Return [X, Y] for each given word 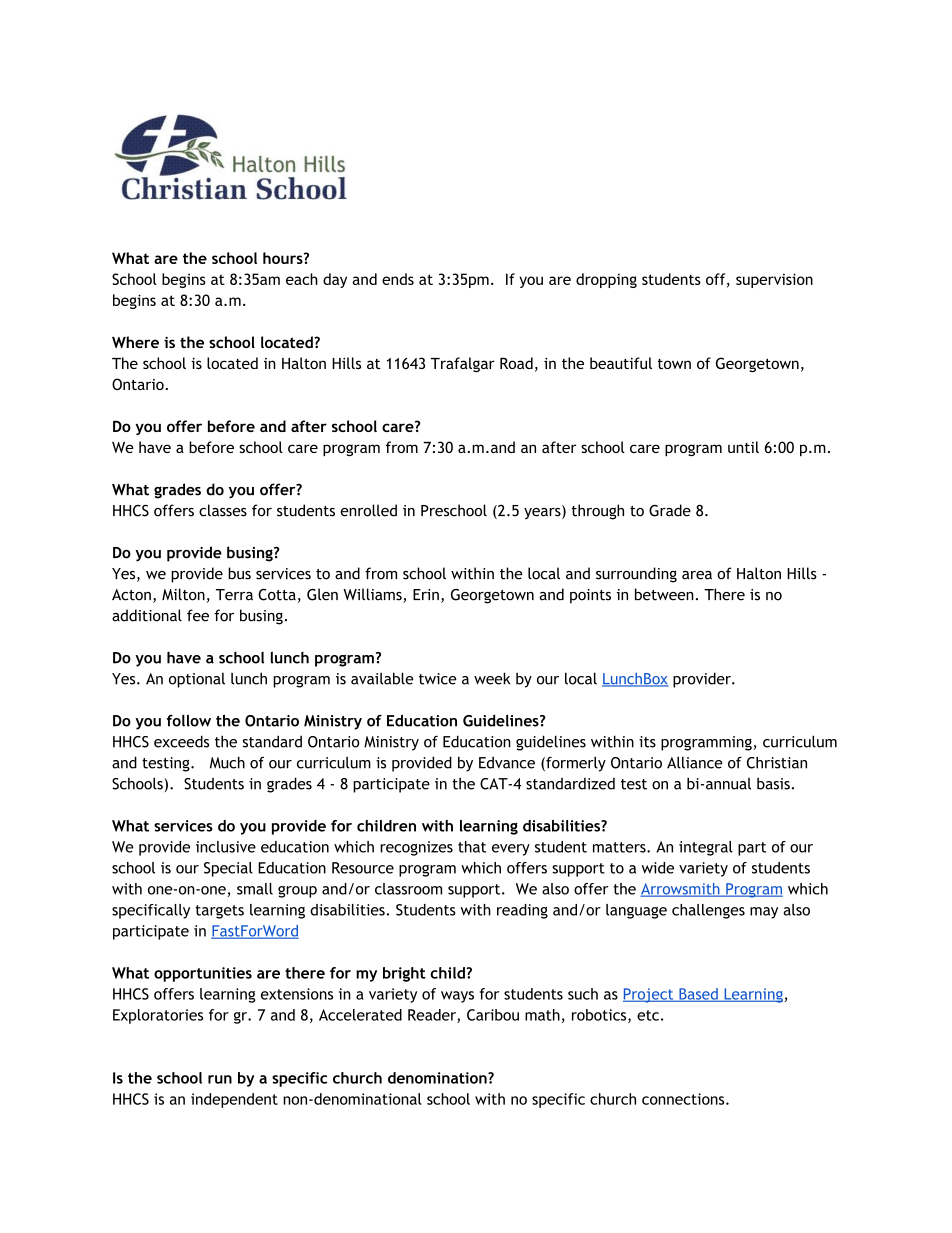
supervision [774, 280]
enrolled [368, 510]
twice [438, 679]
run [220, 1079]
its [647, 742]
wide [657, 868]
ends [398, 279]
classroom [408, 889]
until [743, 447]
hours [284, 258]
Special [228, 869]
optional [197, 680]
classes [223, 510]
